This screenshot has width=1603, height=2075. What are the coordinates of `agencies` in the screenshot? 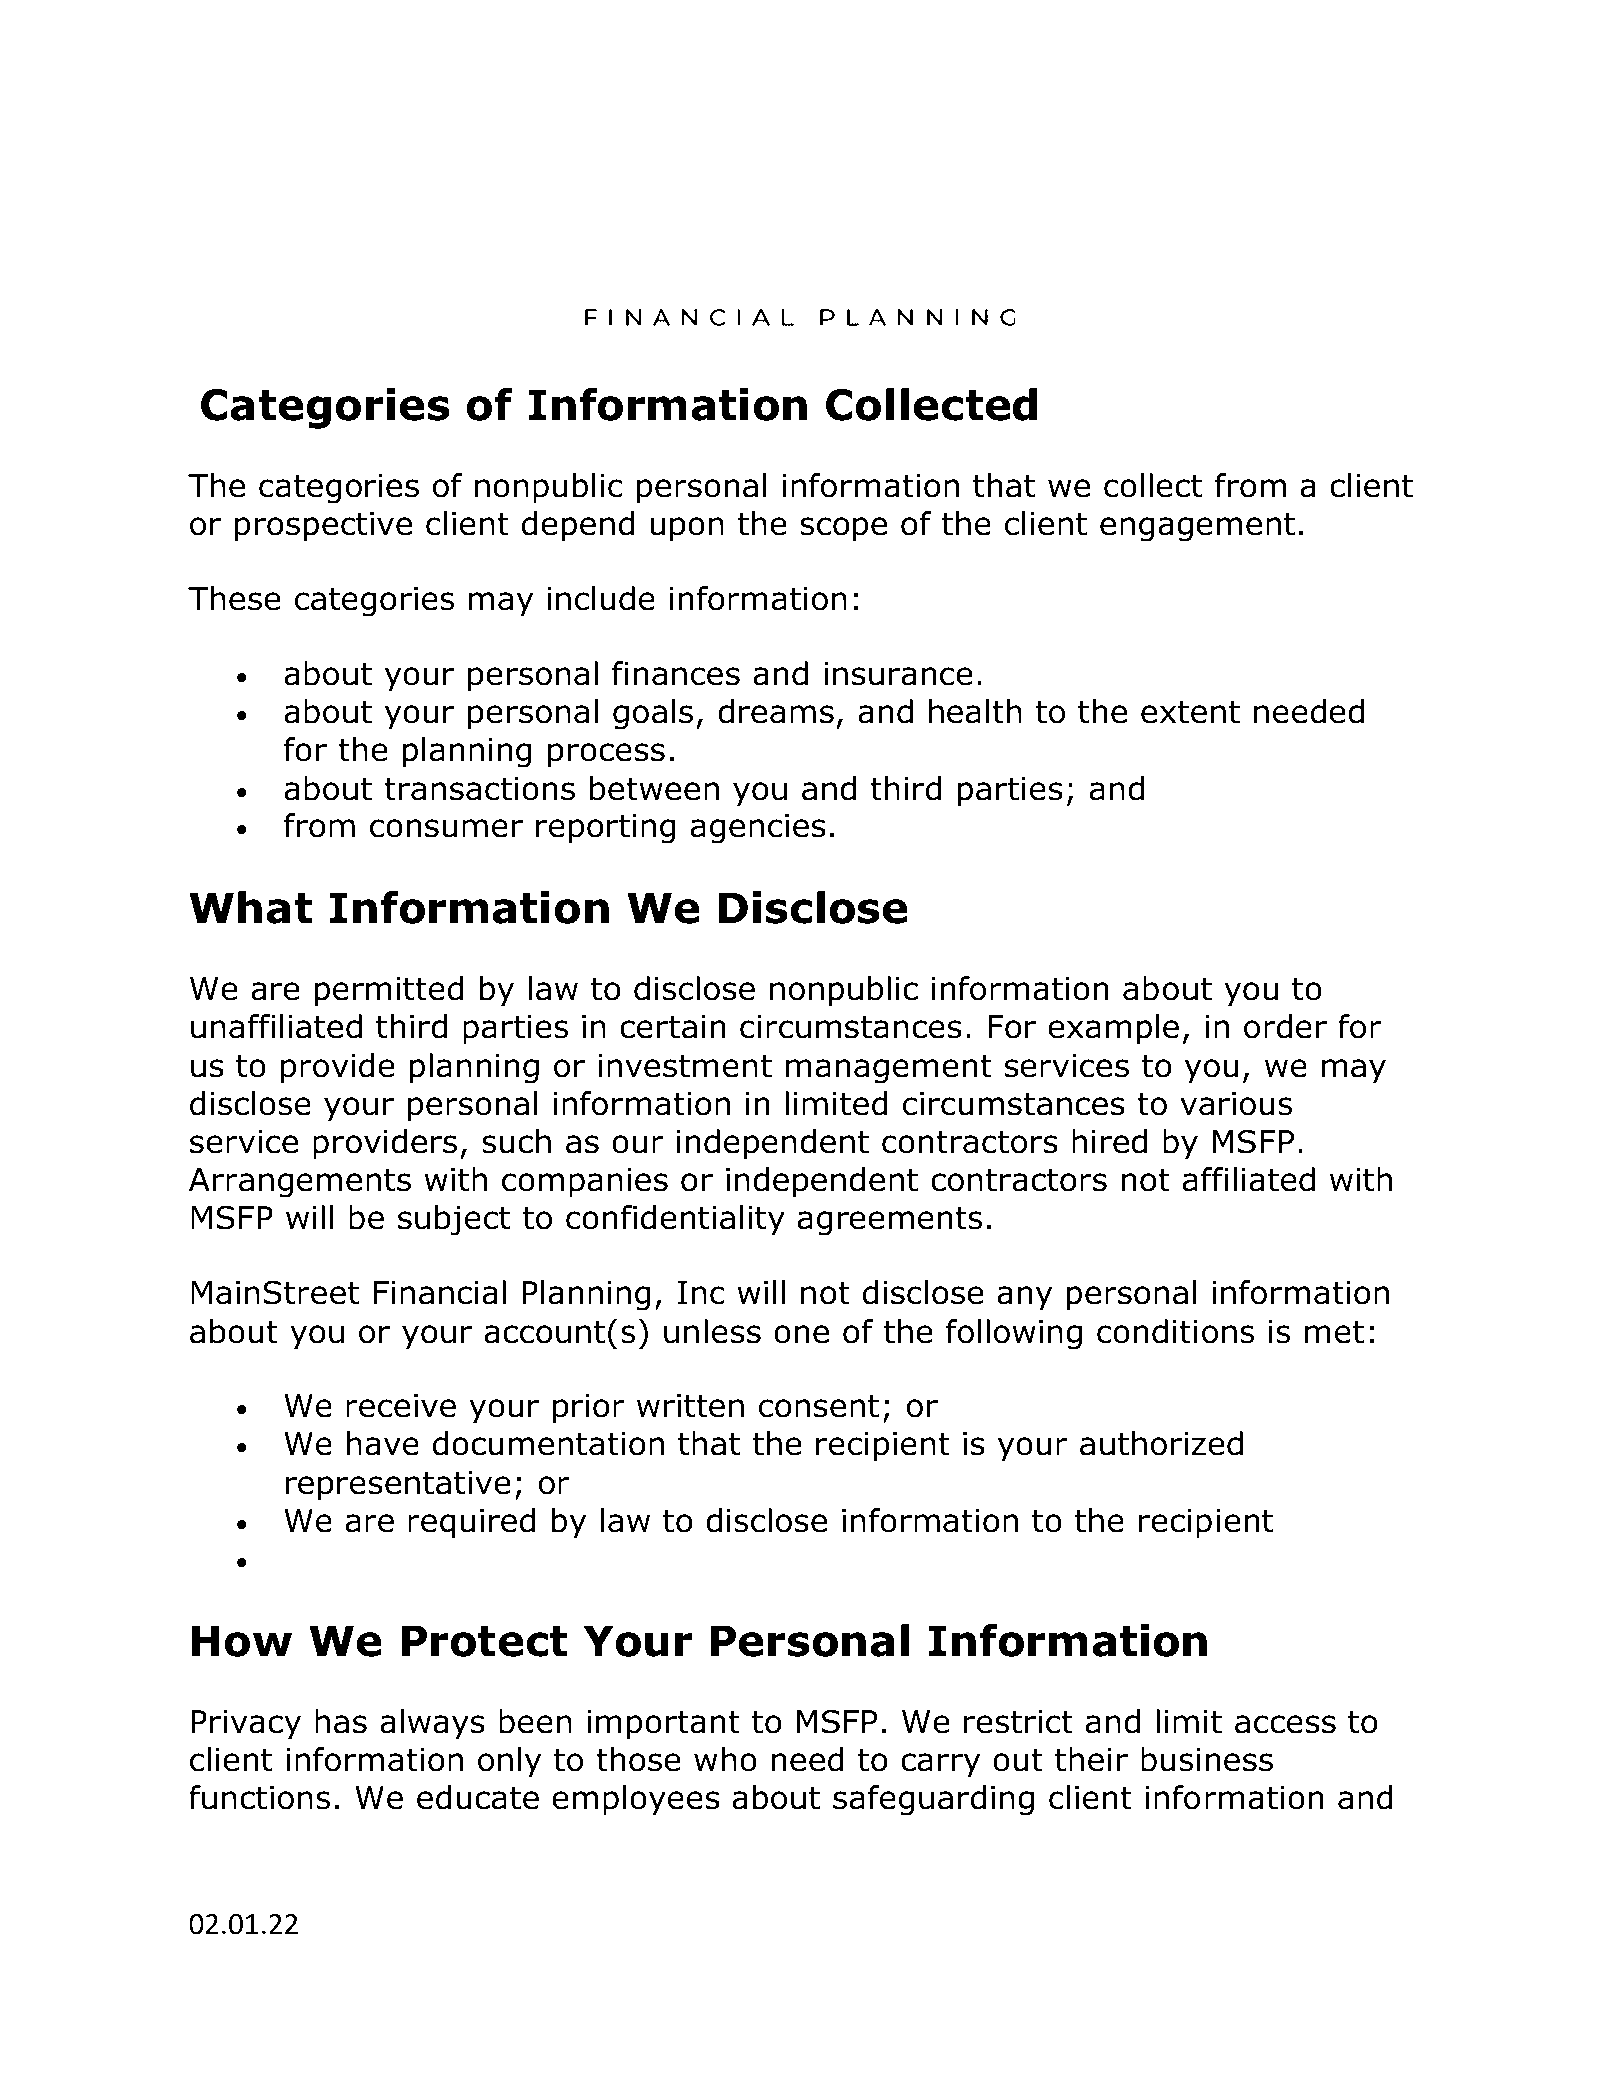 It's located at (758, 829).
